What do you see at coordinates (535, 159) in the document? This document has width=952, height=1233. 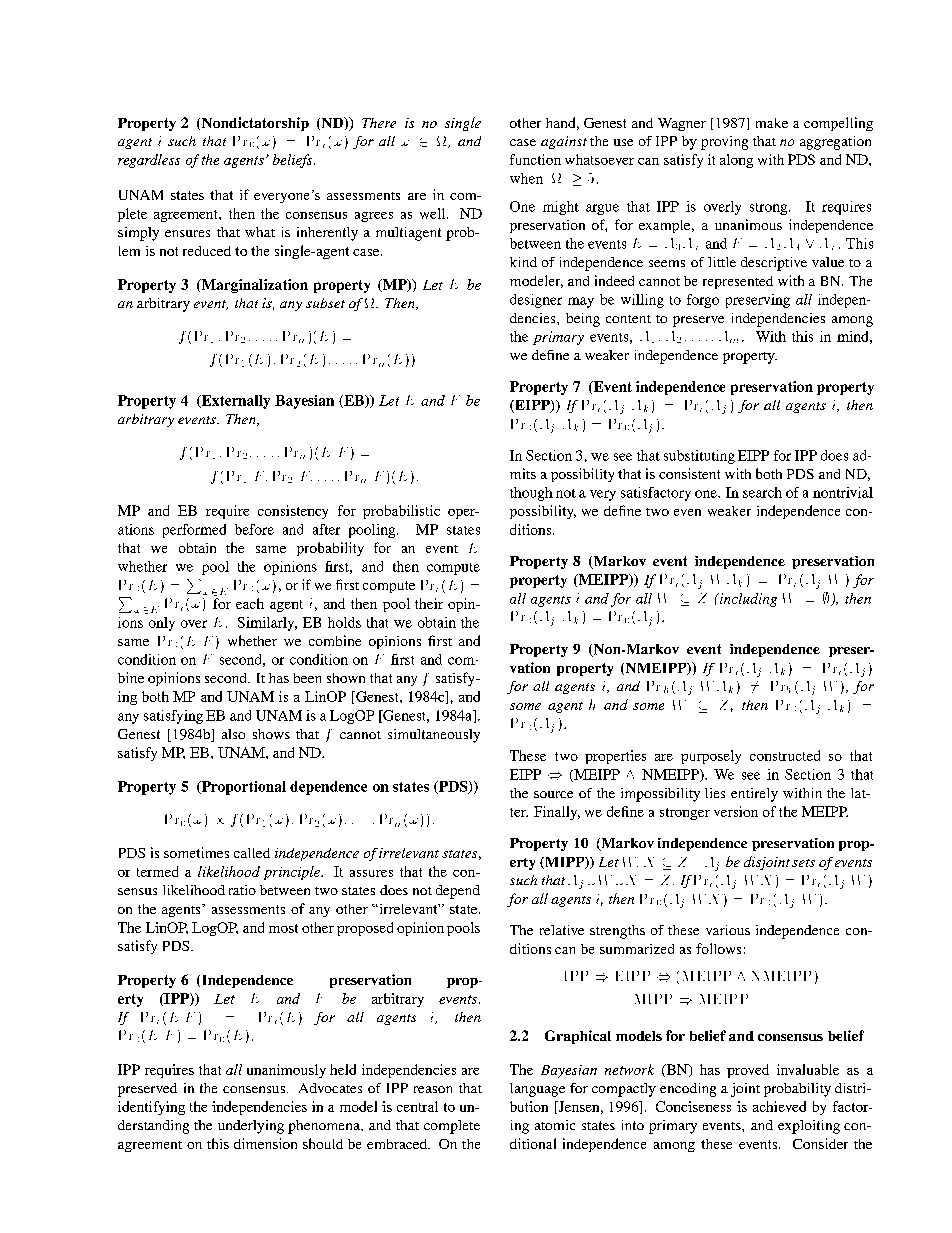 I see `function` at bounding box center [535, 159].
